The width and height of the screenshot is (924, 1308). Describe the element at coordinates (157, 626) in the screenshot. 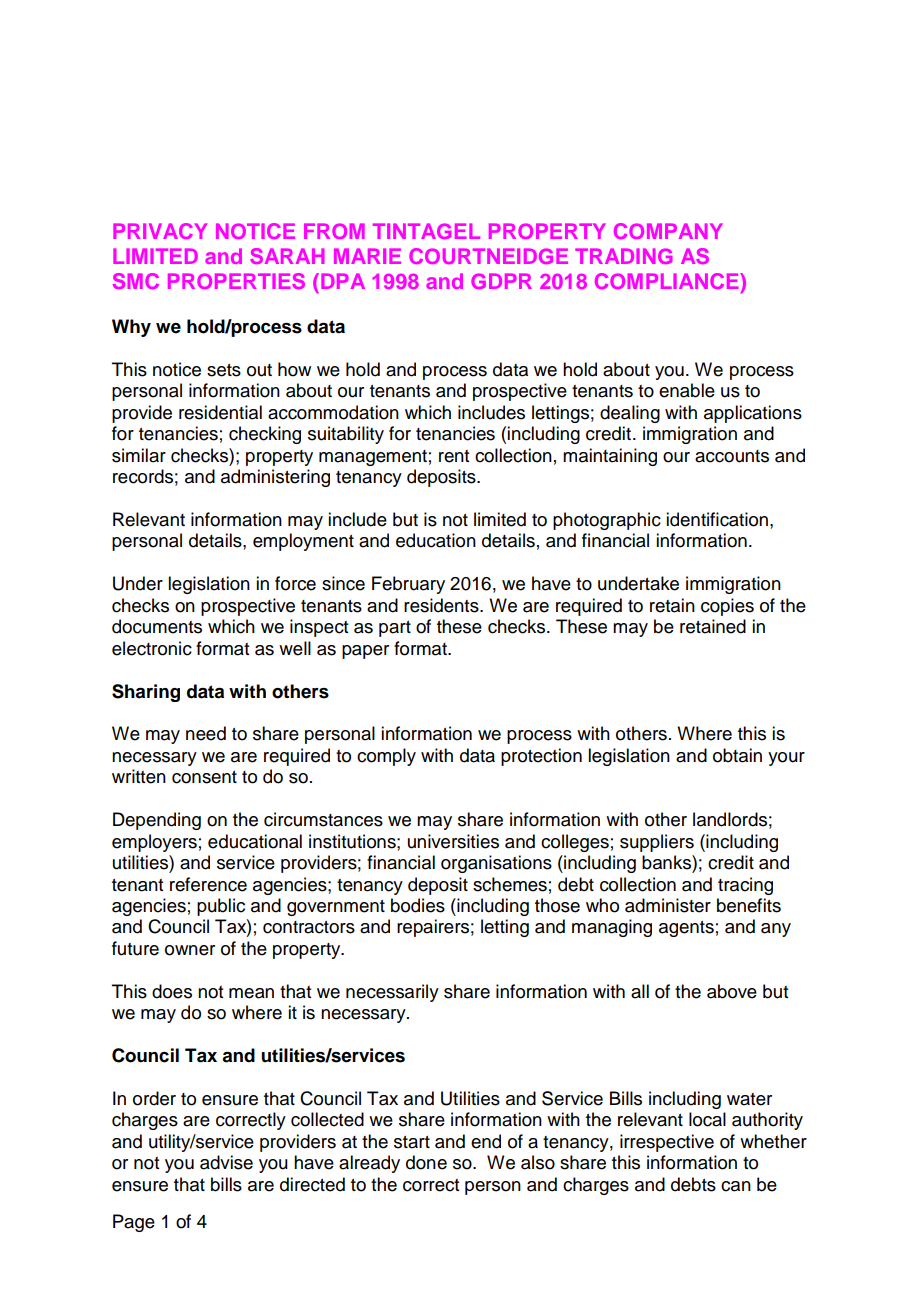

I see `documents` at that location.
